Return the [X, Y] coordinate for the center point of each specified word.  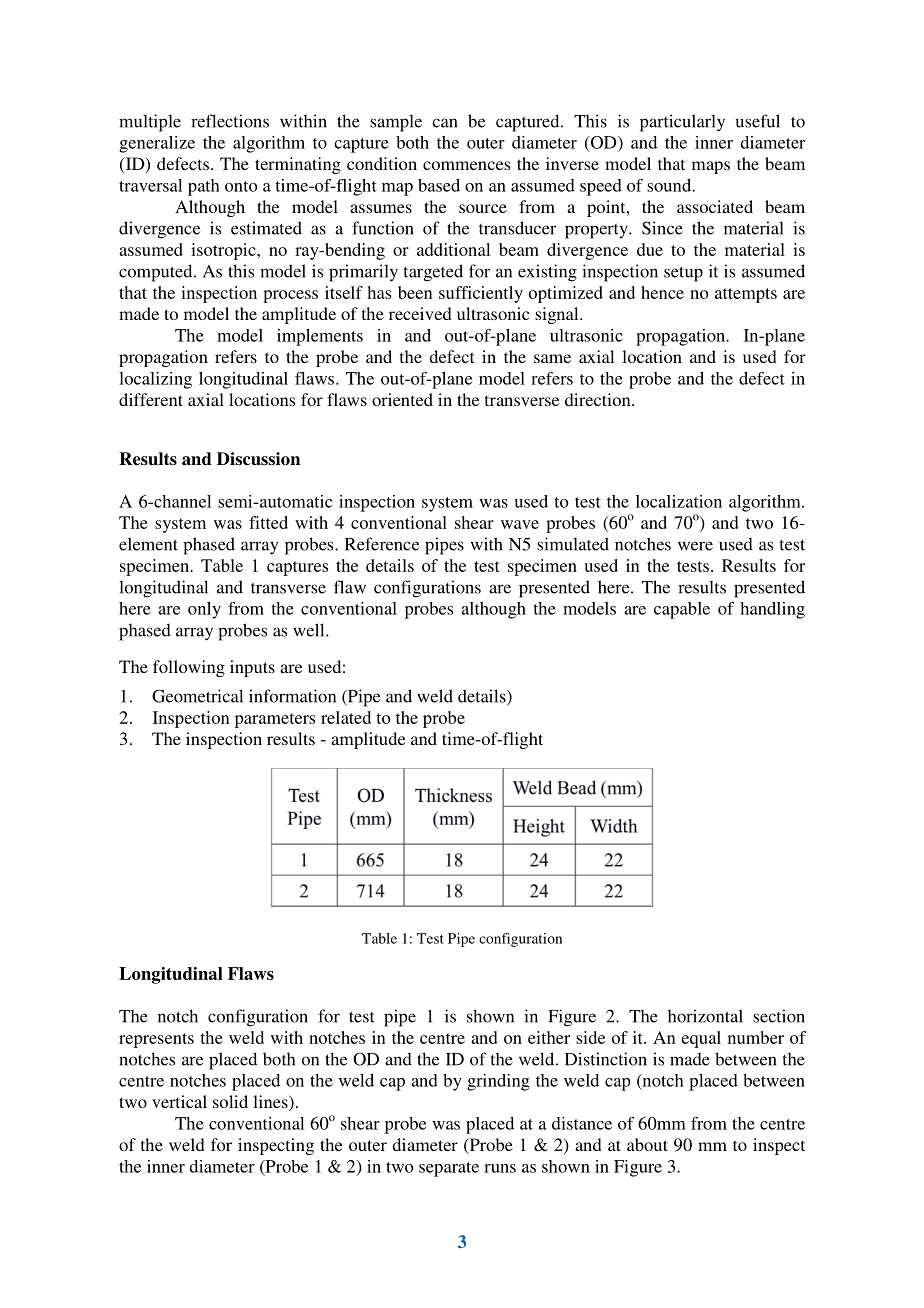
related [346, 717]
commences [466, 165]
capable [682, 610]
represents [156, 1040]
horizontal [705, 1016]
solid [230, 1101]
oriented [402, 399]
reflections [230, 121]
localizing [155, 380]
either [549, 1037]
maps [711, 167]
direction [599, 399]
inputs [252, 668]
